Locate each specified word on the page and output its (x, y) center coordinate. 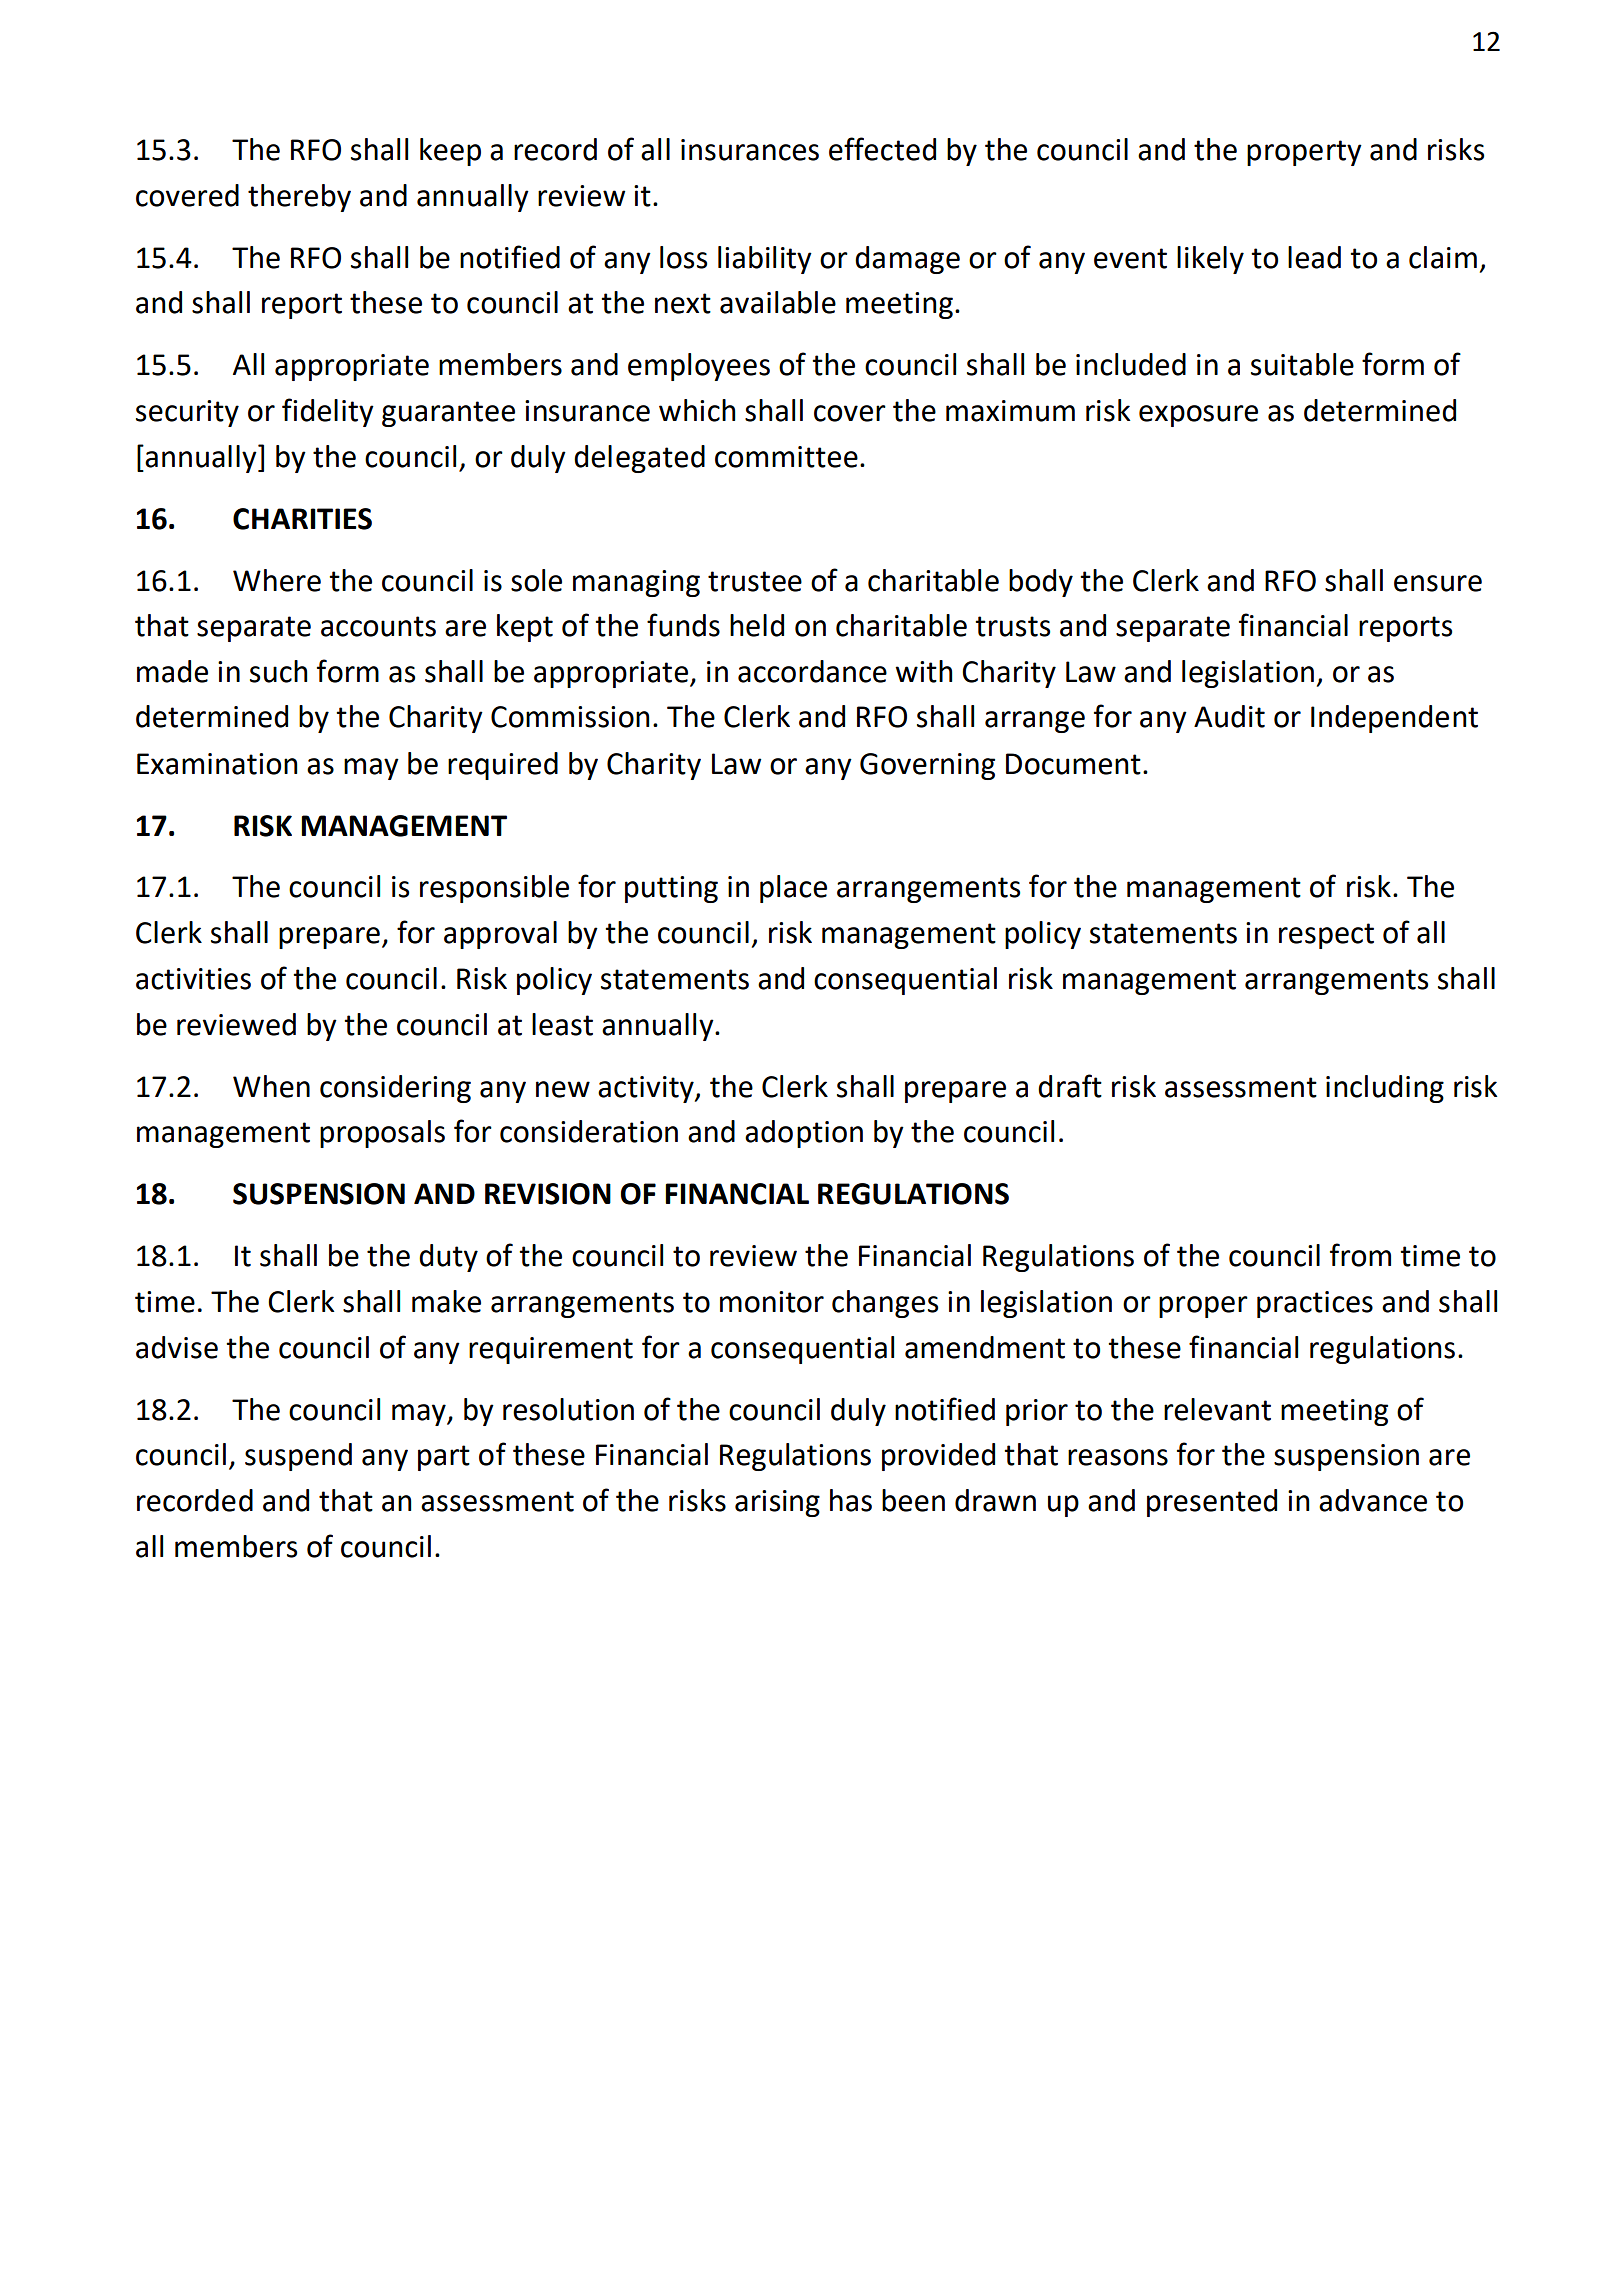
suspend (298, 1457)
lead (1314, 257)
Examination (217, 764)
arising (777, 1503)
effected (882, 149)
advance (1373, 1500)
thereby (299, 198)
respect (1326, 936)
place (793, 889)
